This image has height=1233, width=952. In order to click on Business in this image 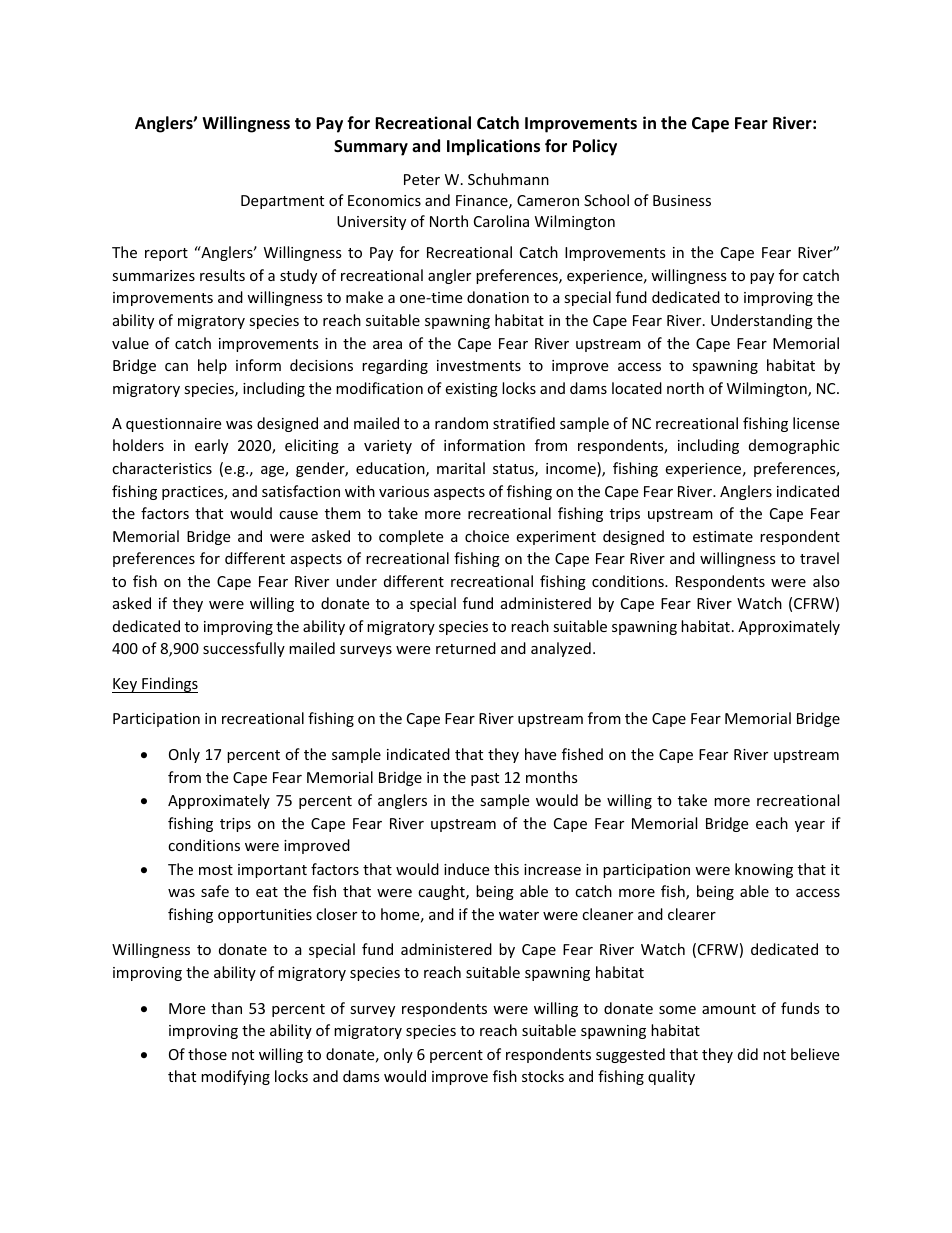, I will do `click(682, 200)`.
